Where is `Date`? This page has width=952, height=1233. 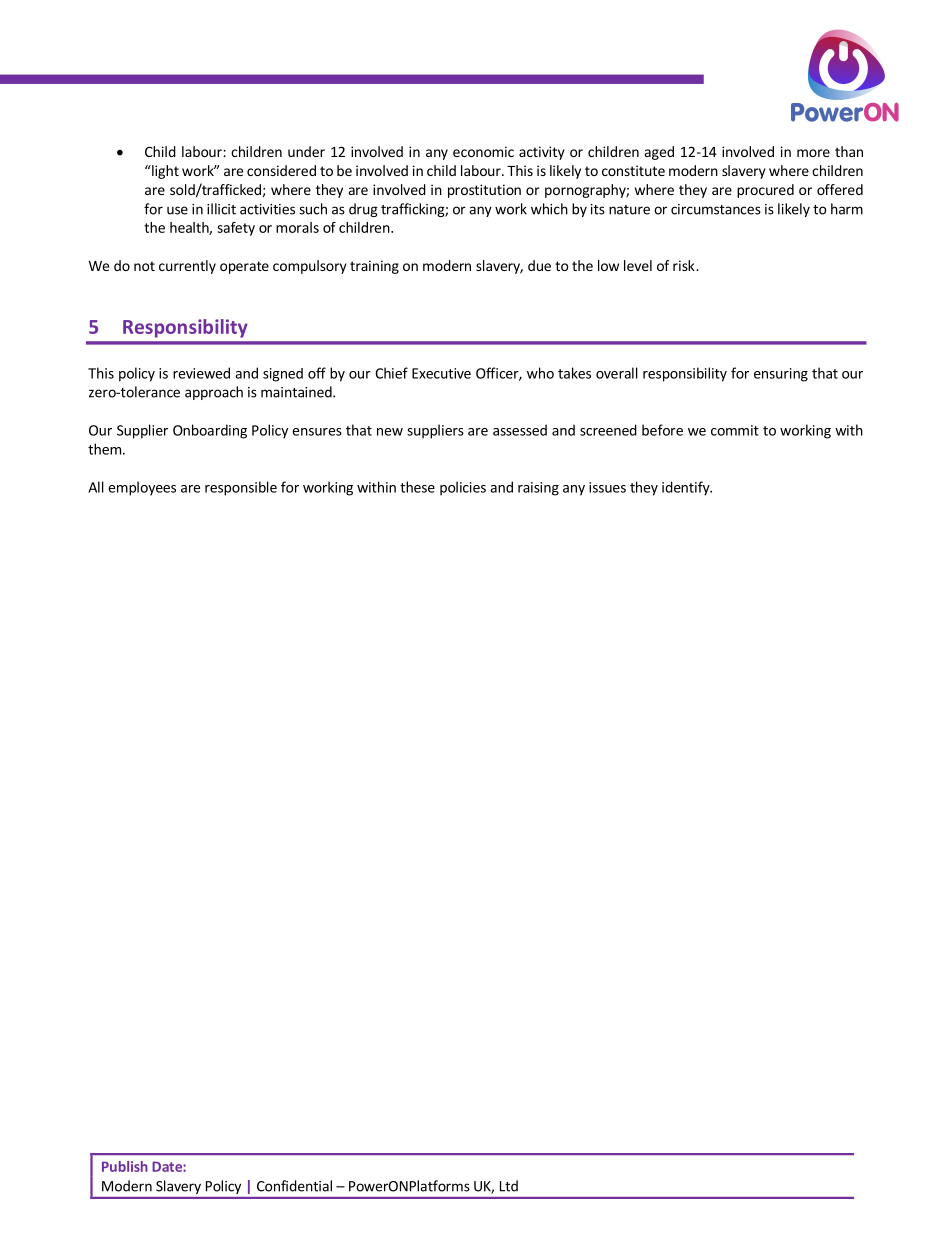
Date is located at coordinates (168, 1166).
